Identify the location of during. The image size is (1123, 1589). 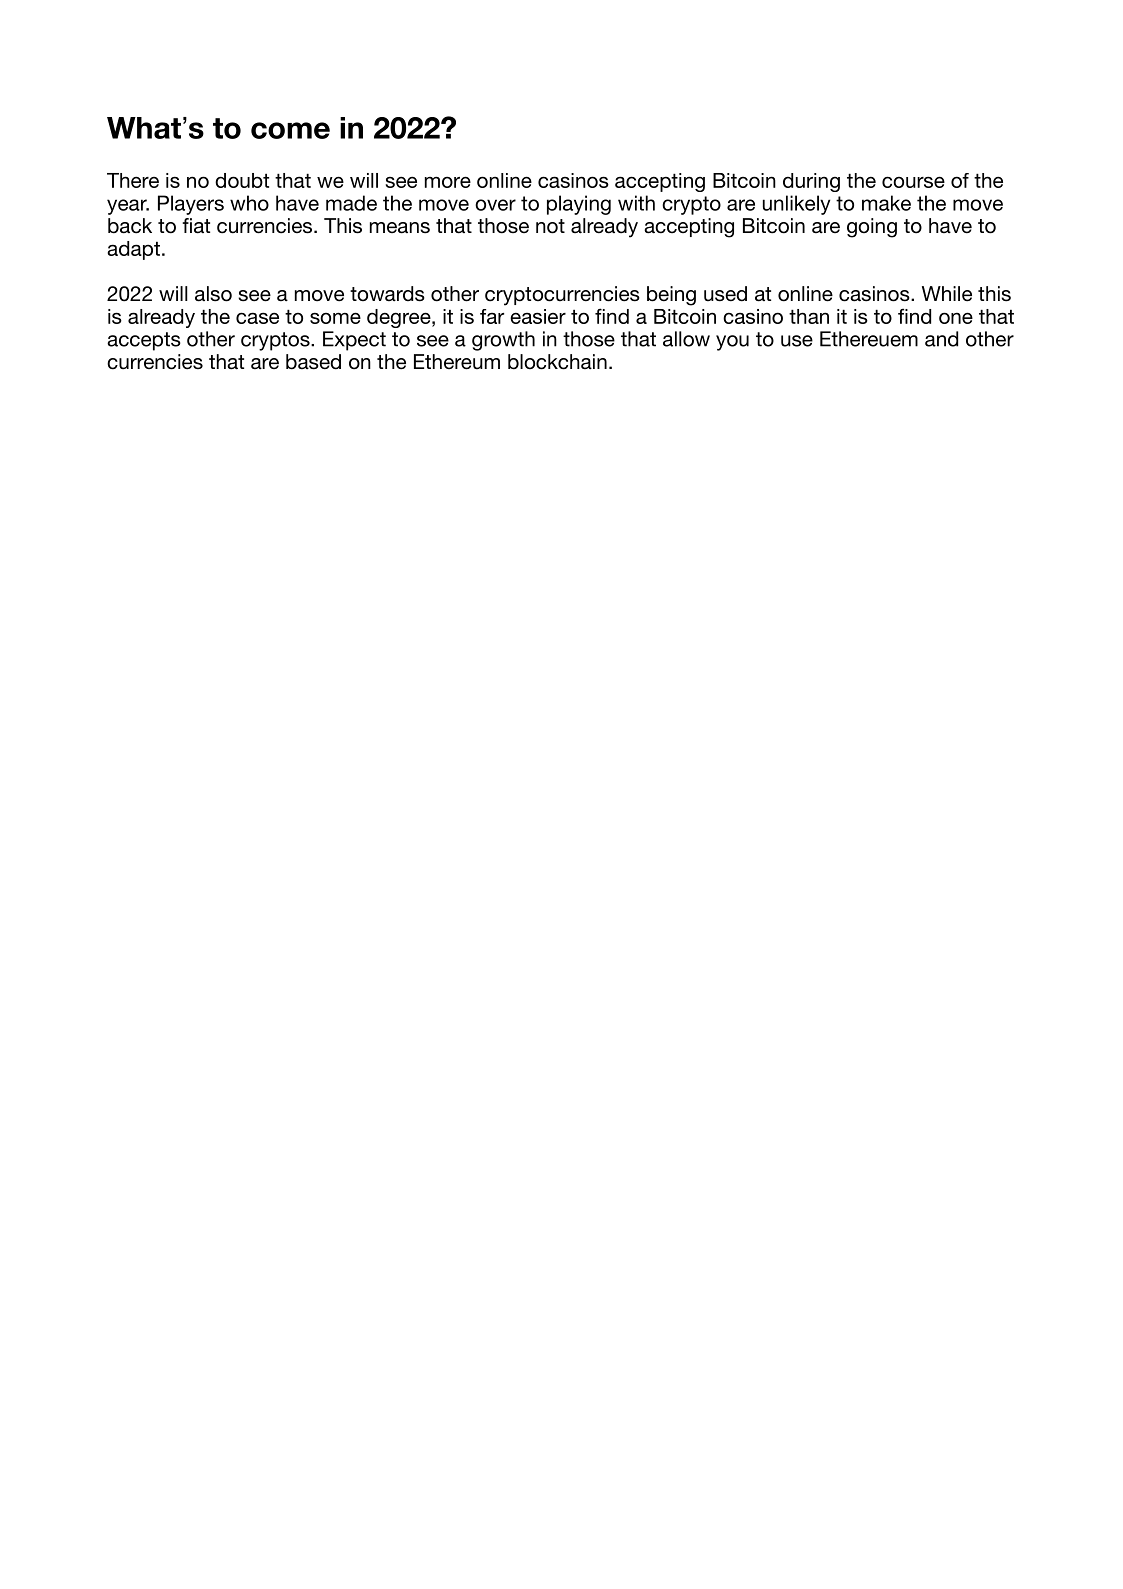
(811, 182).
